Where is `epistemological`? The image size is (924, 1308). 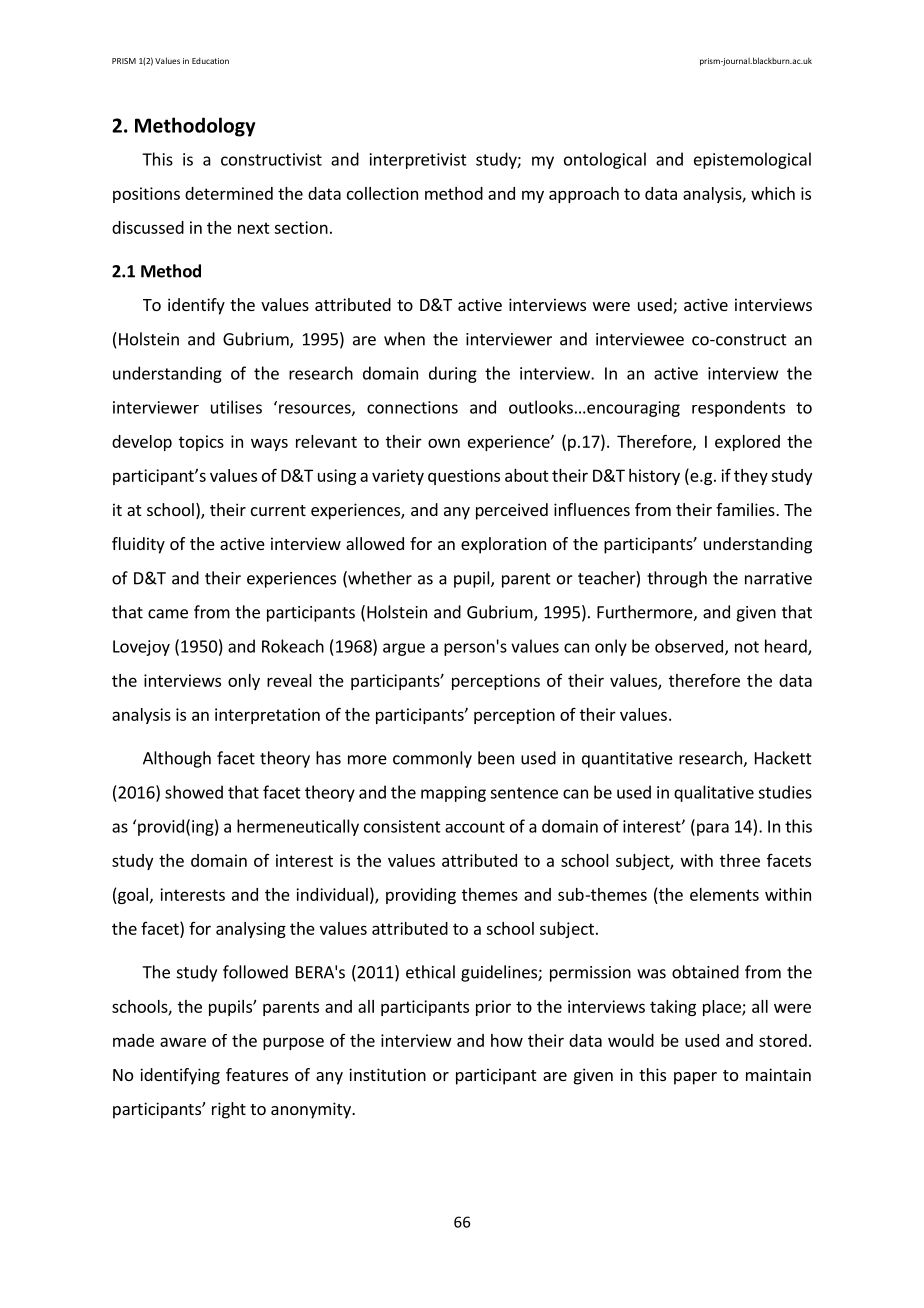
epistemological is located at coordinates (752, 160).
